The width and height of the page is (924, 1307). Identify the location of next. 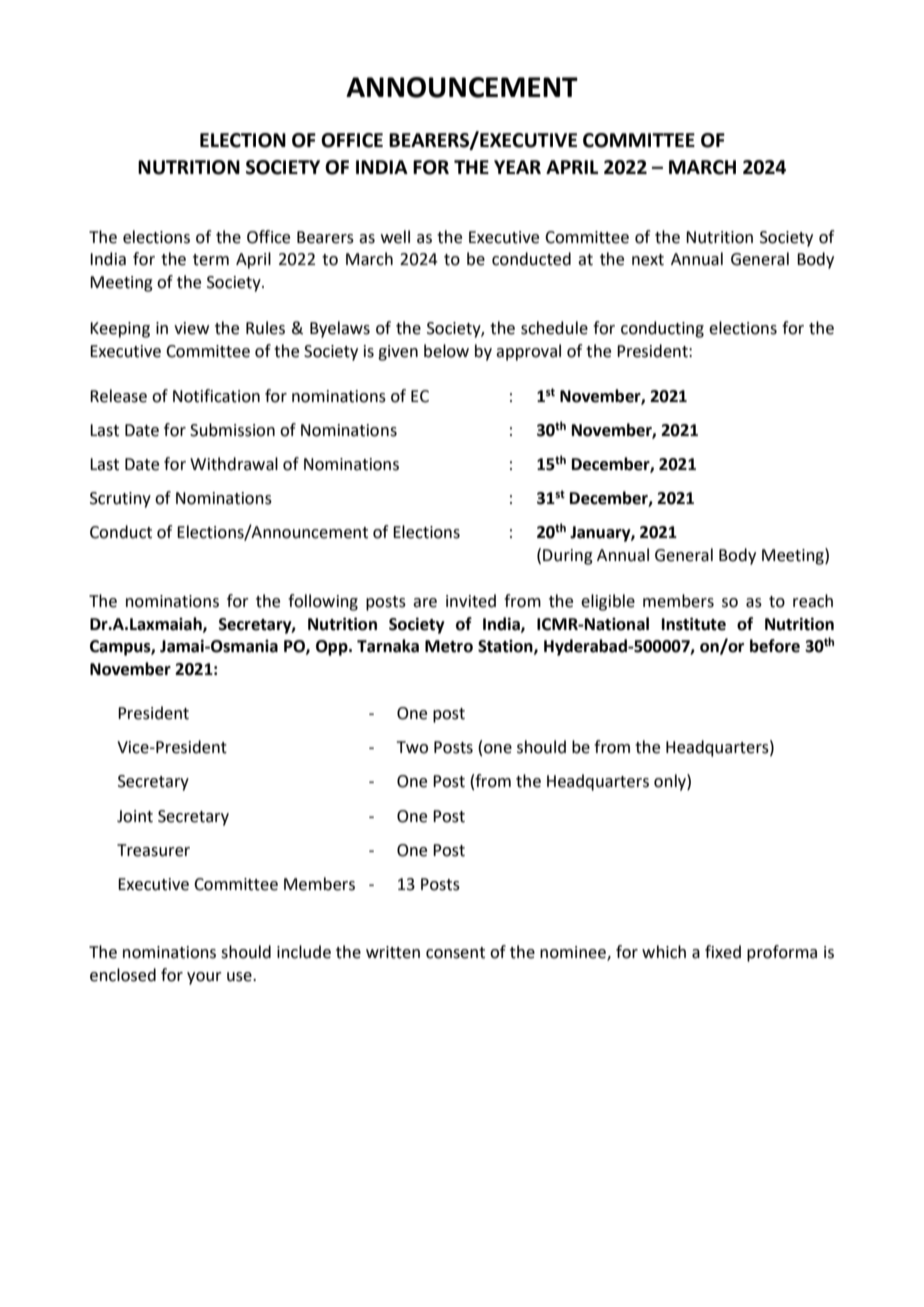
(648, 260).
